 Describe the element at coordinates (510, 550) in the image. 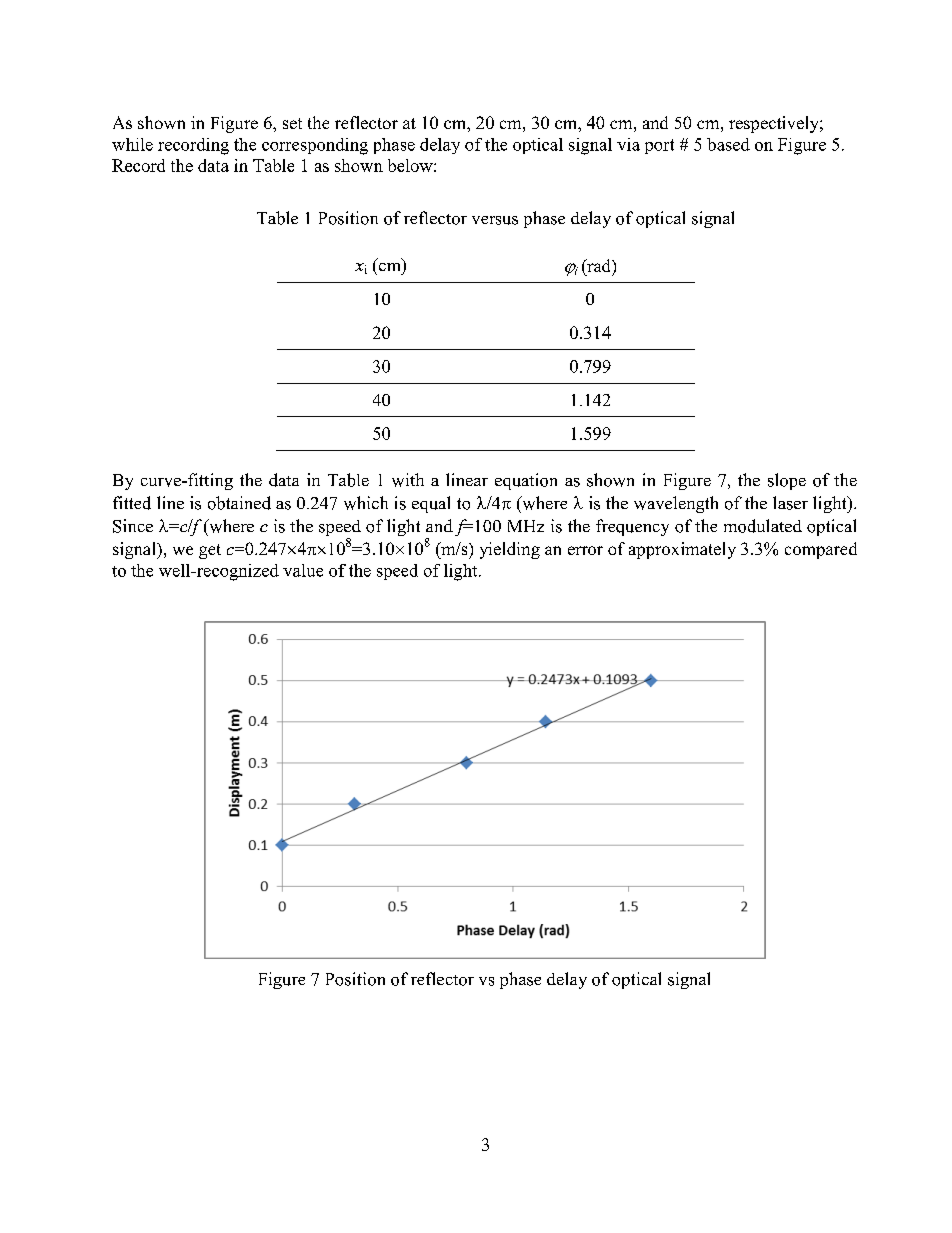

I see `yielding` at that location.
